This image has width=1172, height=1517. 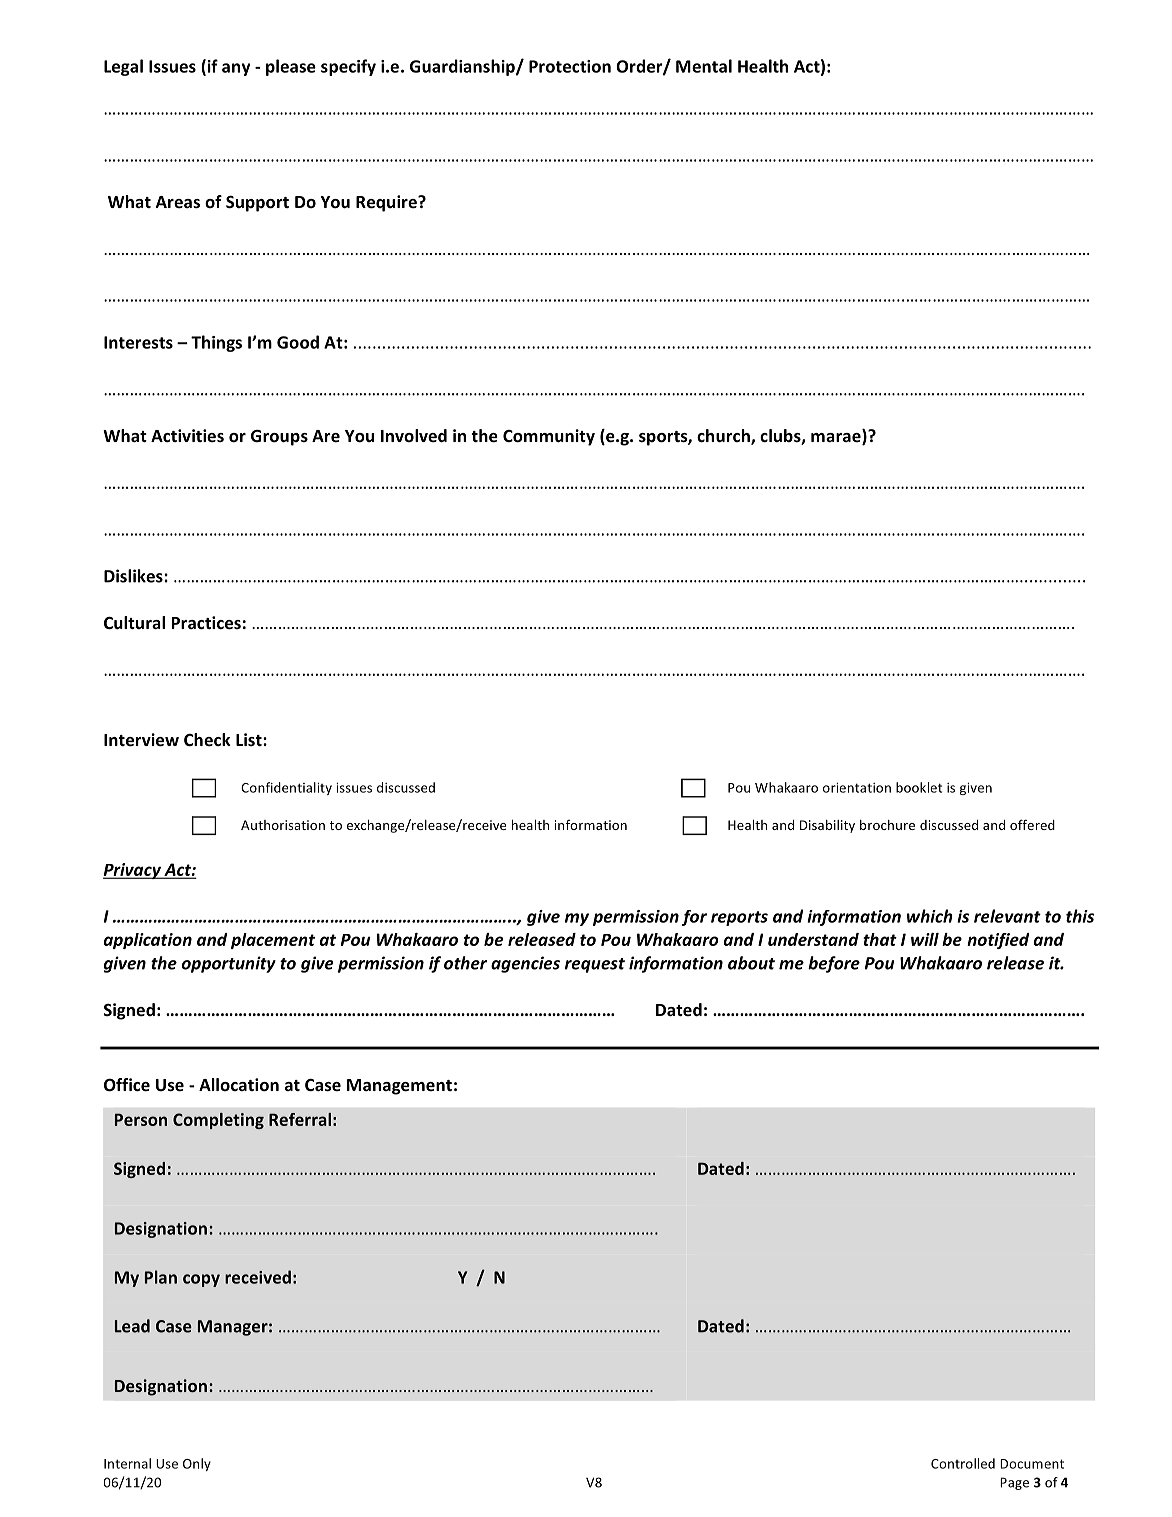 I want to click on Mental, so click(x=704, y=66).
